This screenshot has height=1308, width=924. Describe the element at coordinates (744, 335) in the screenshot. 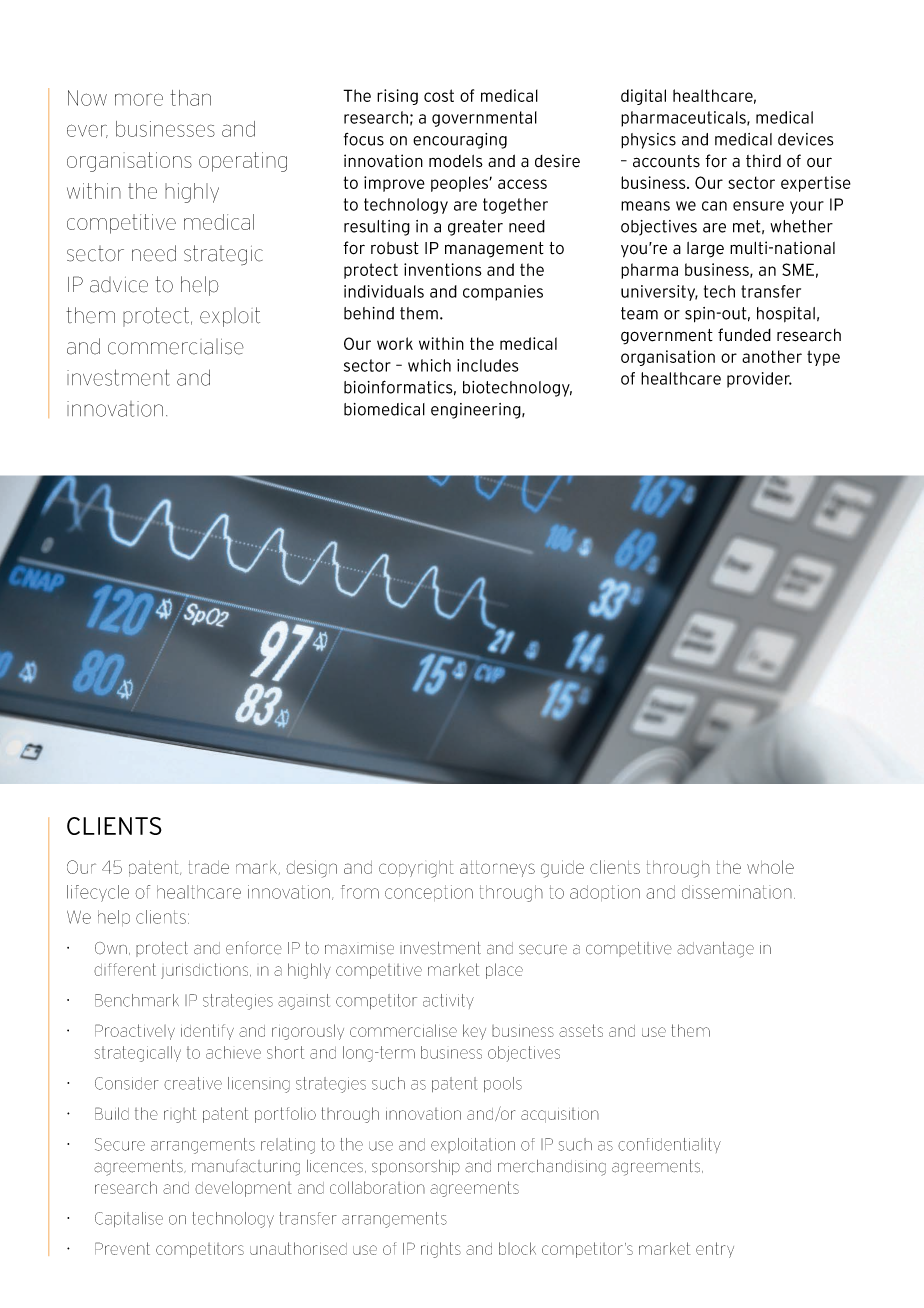

I see `funded` at that location.
